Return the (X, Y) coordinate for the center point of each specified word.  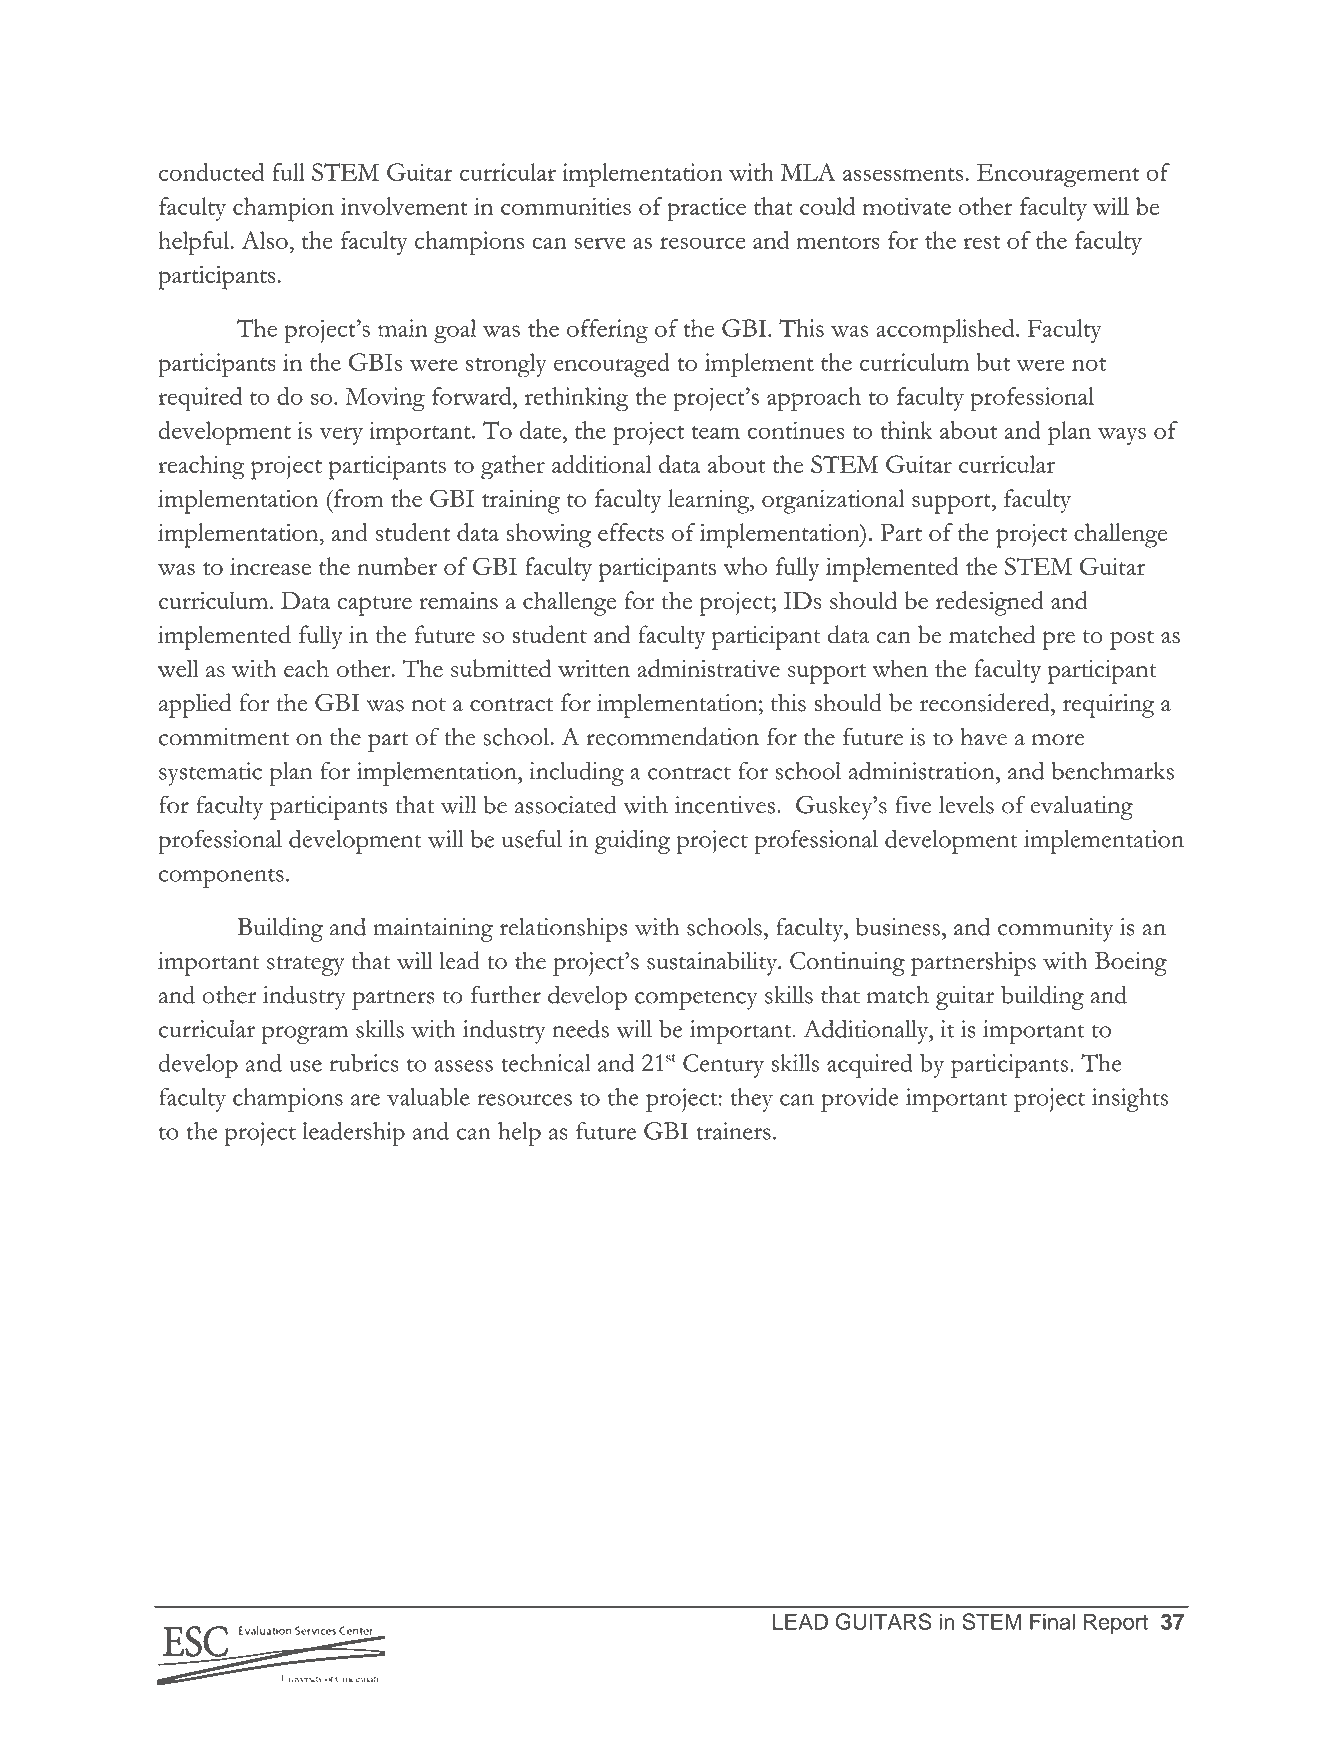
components (221, 878)
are (365, 1100)
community (1055, 930)
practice (706, 209)
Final (1052, 1621)
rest (981, 242)
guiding (632, 841)
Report (1116, 1623)
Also (266, 240)
